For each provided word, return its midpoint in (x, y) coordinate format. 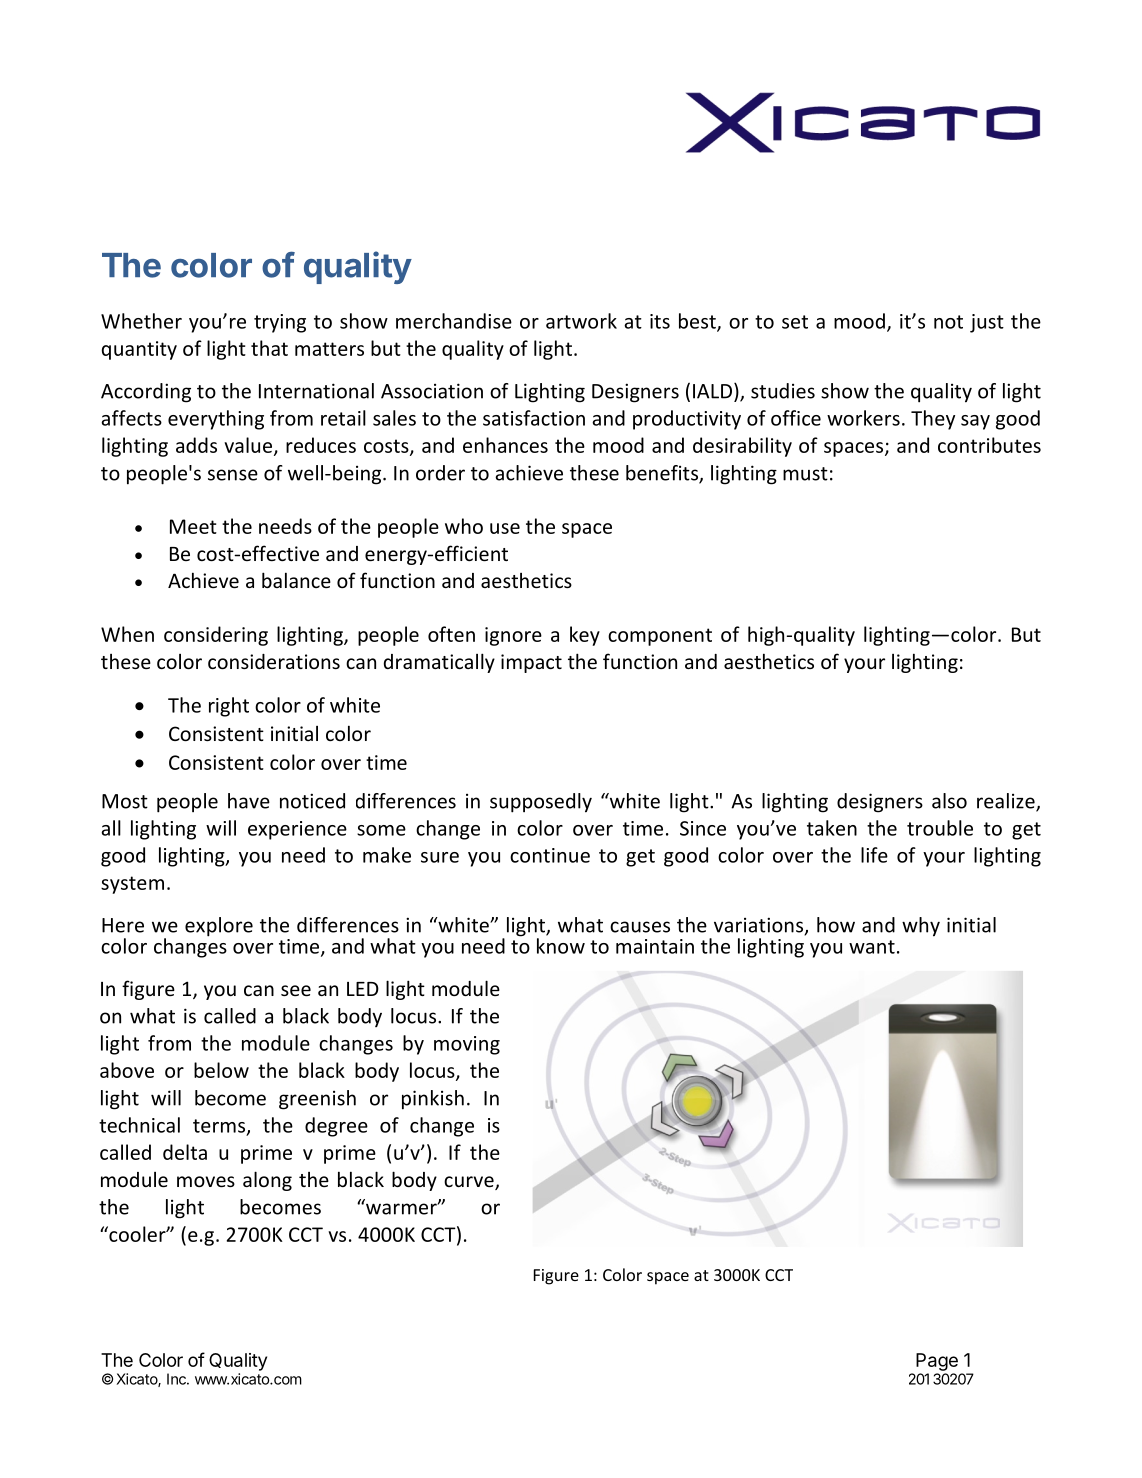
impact (531, 663)
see (296, 990)
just (987, 323)
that (269, 348)
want (872, 947)
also (949, 801)
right (229, 707)
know (561, 946)
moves (206, 1181)
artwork (581, 321)
